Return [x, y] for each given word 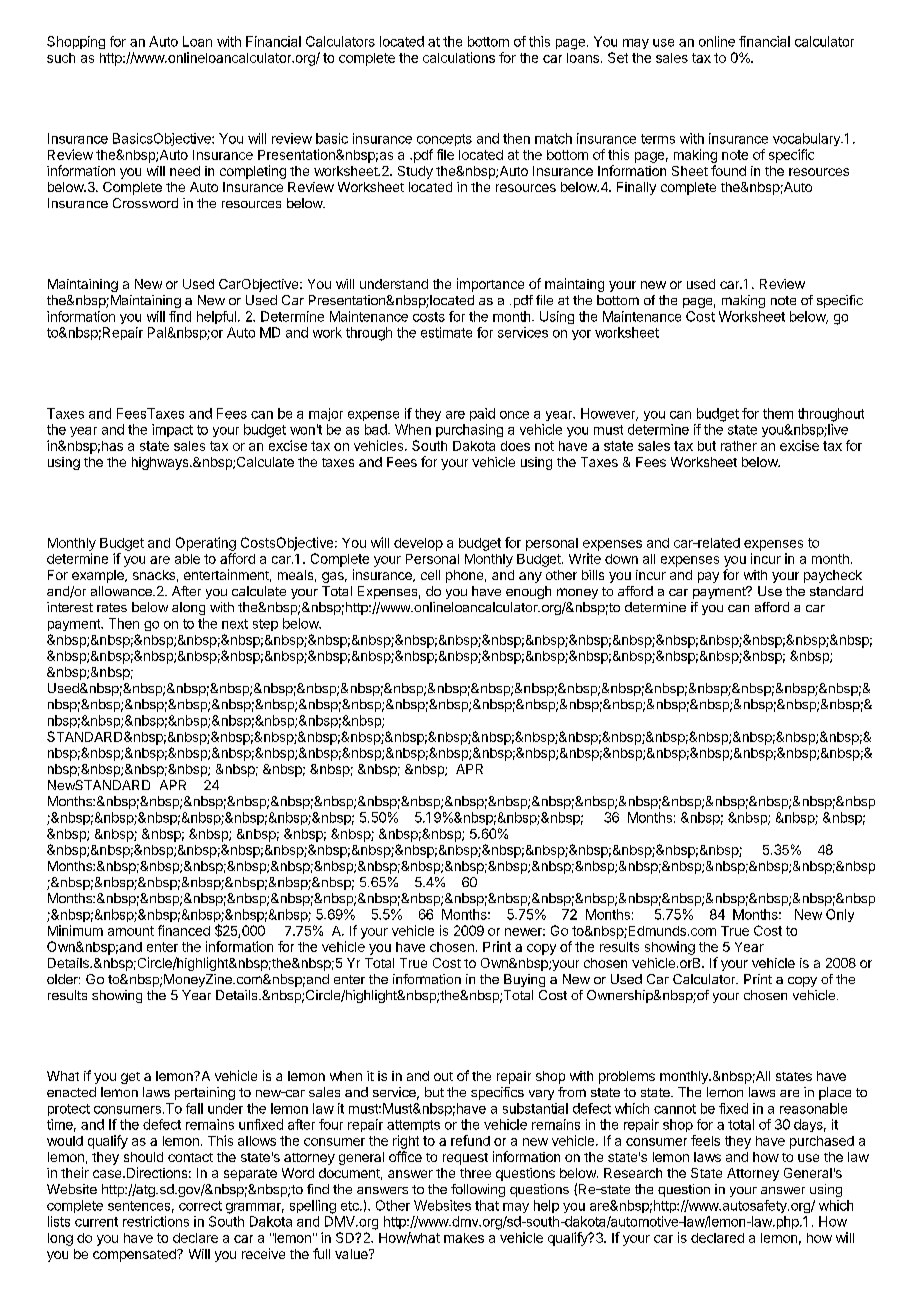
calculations [459, 57]
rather [739, 446]
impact [172, 430]
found [728, 170]
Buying [524, 980]
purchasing [469, 430]
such [61, 58]
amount [131, 931]
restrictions [156, 1221]
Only [840, 915]
